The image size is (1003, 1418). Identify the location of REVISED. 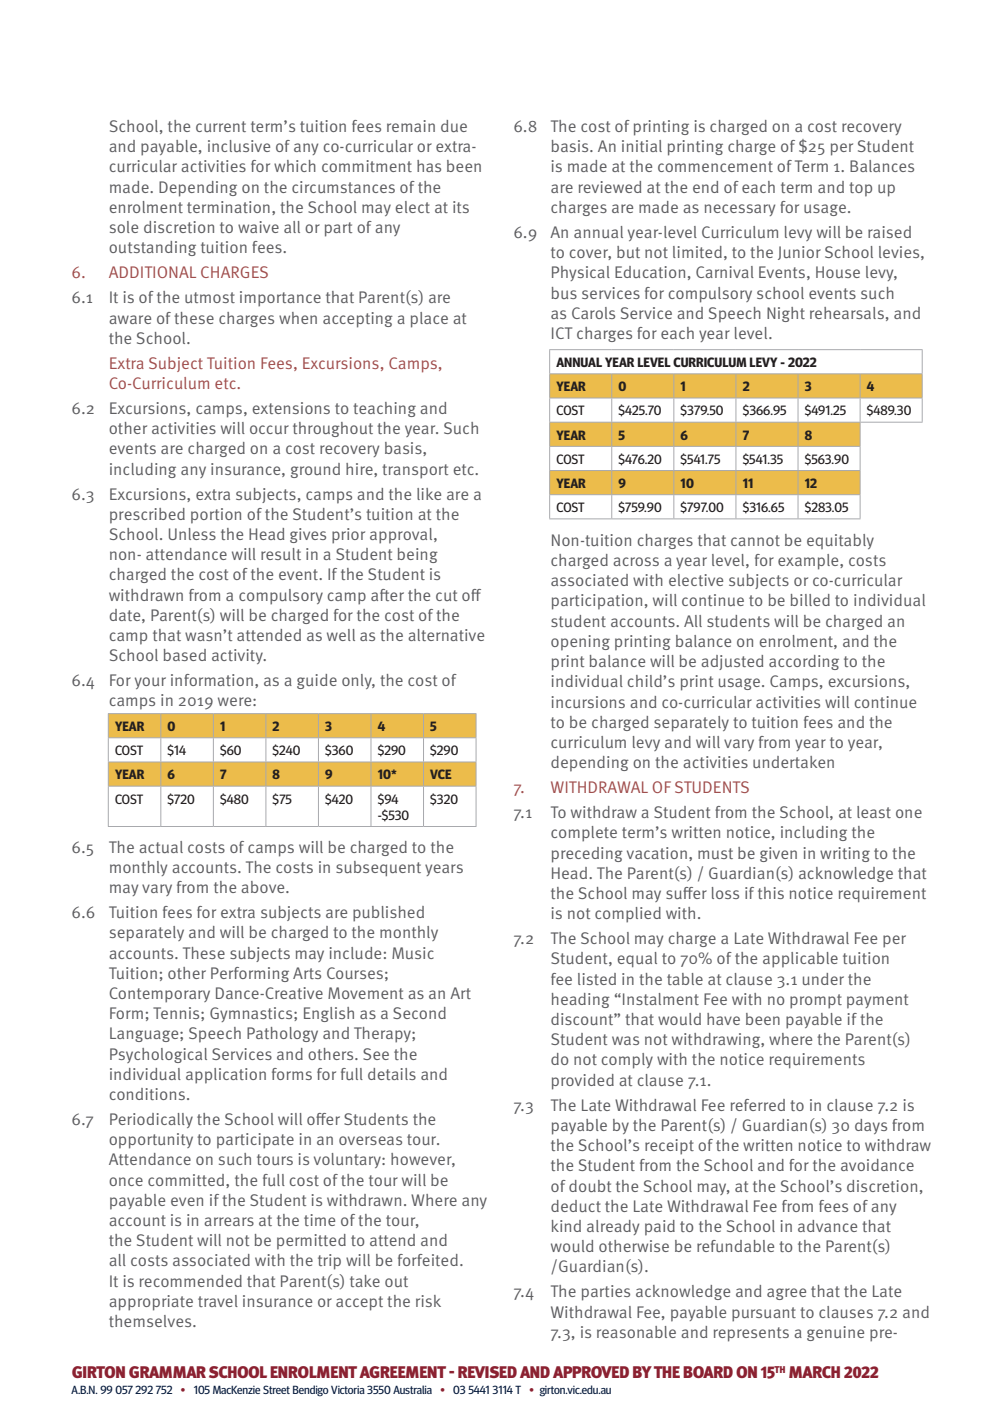
(487, 1372).
